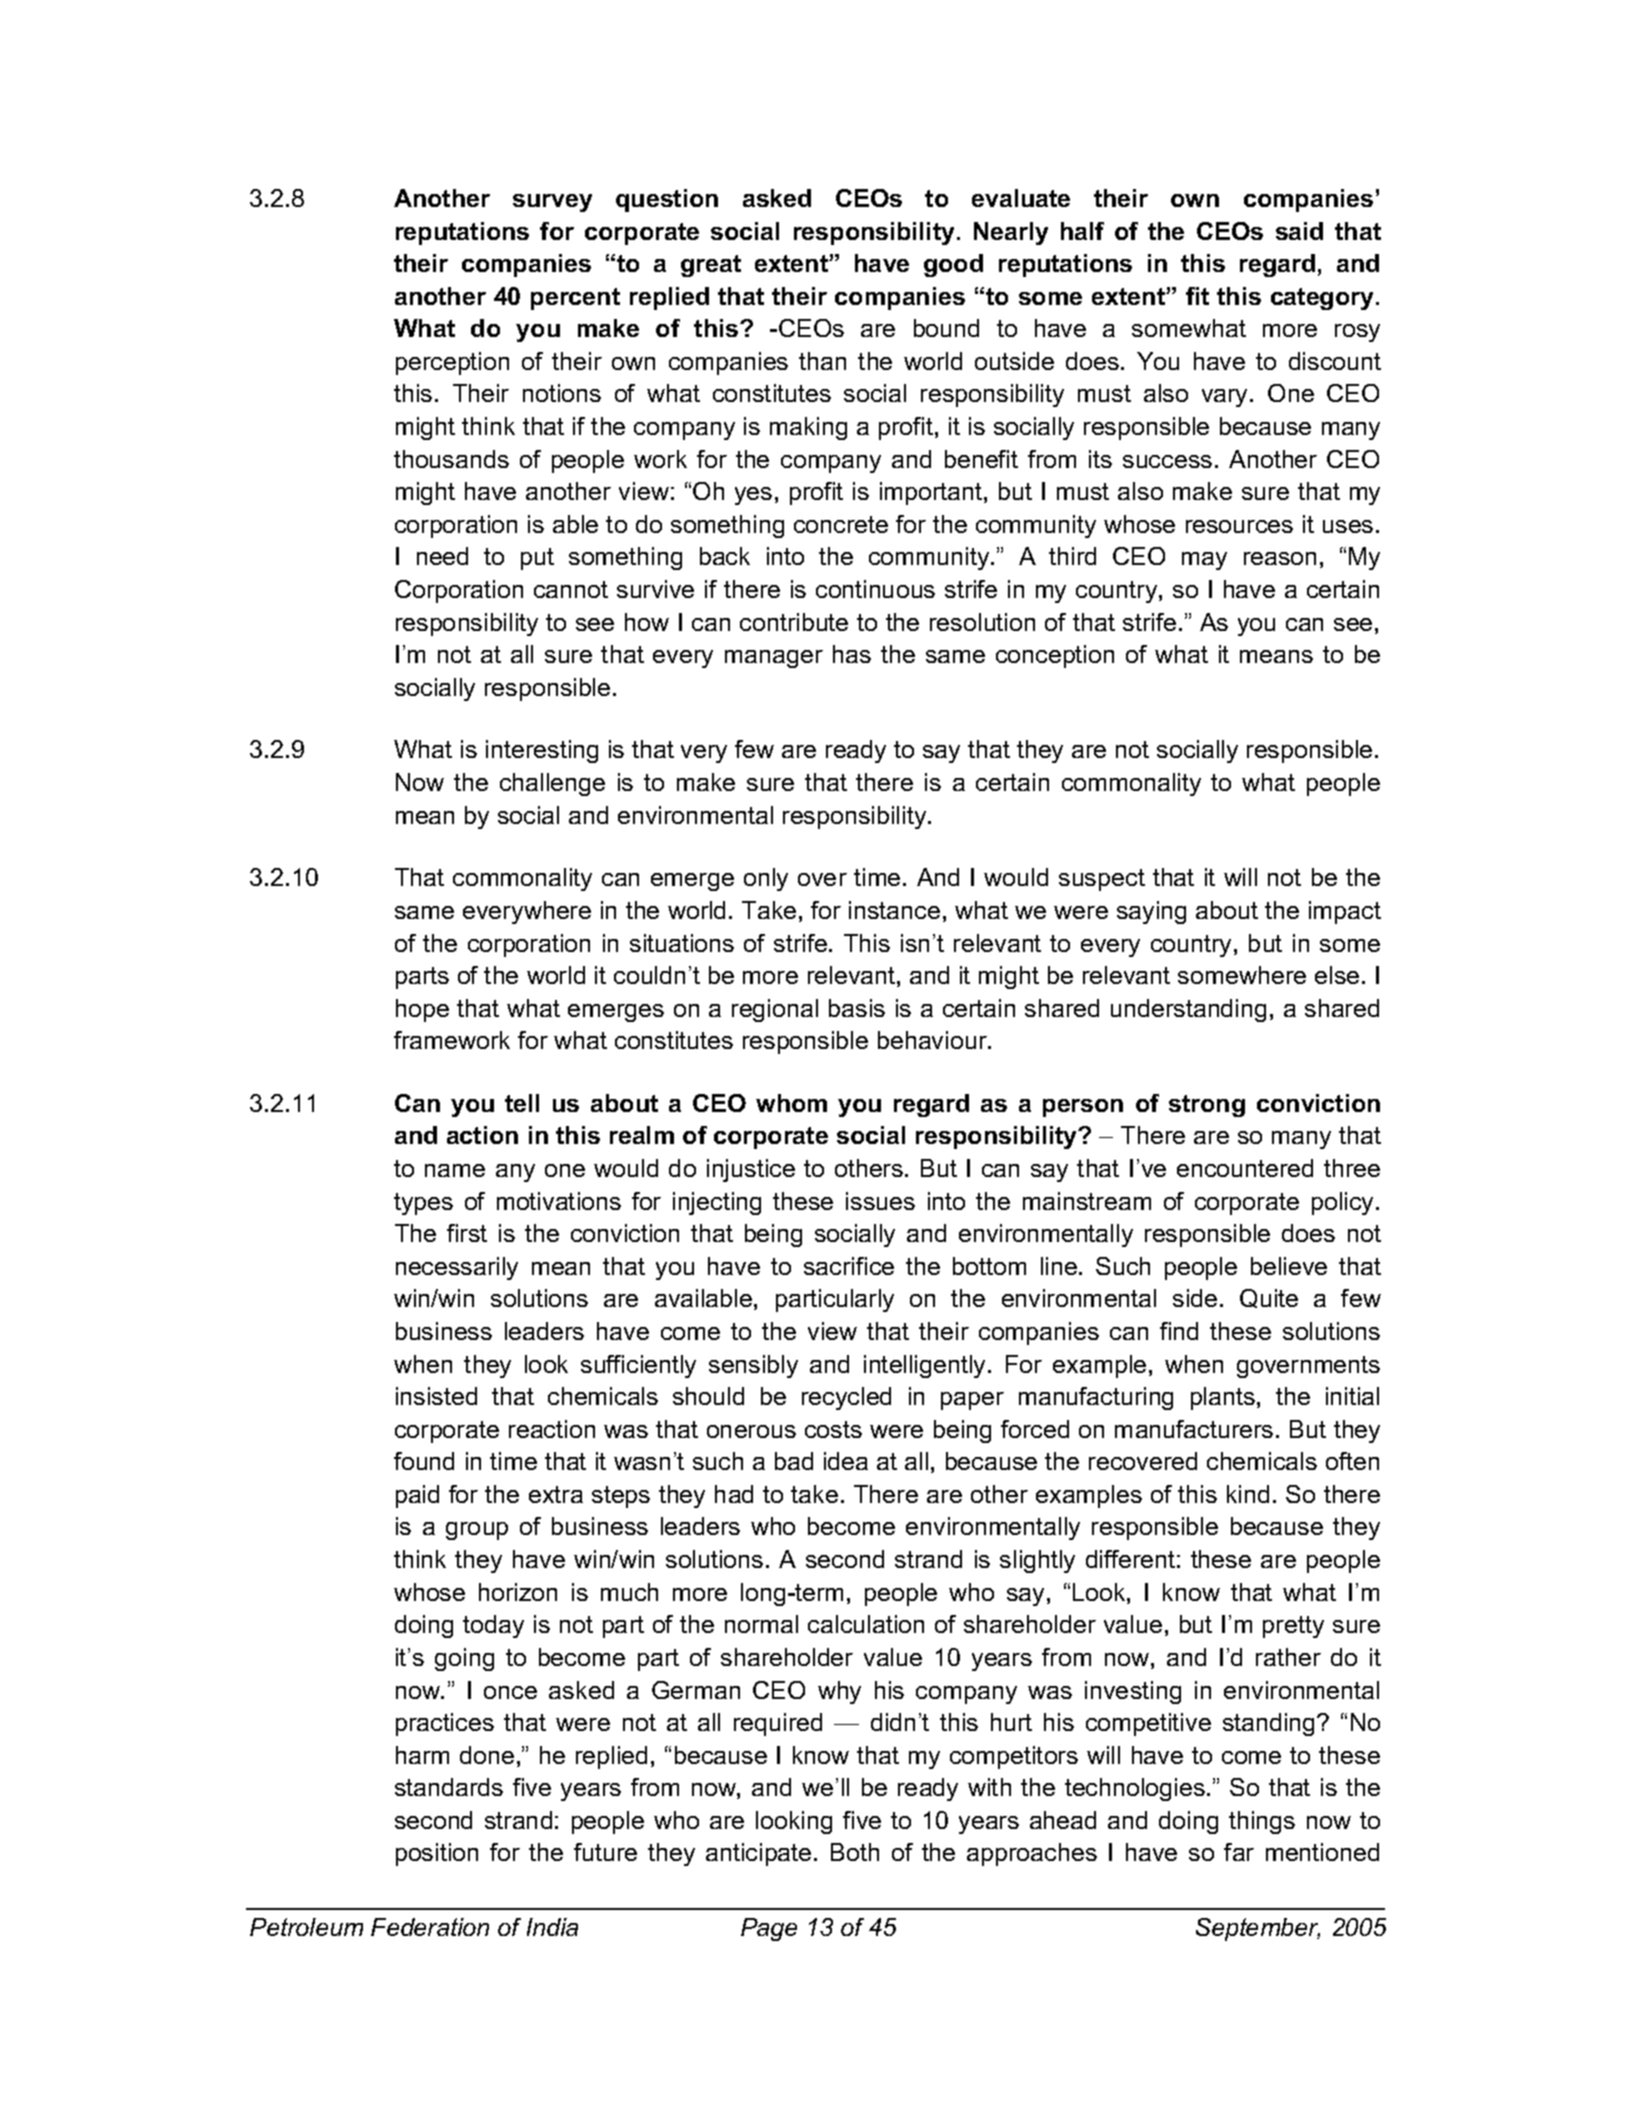 The width and height of the image is (1631, 2110). Describe the element at coordinates (791, 1103) in the image. I see `whom` at that location.
